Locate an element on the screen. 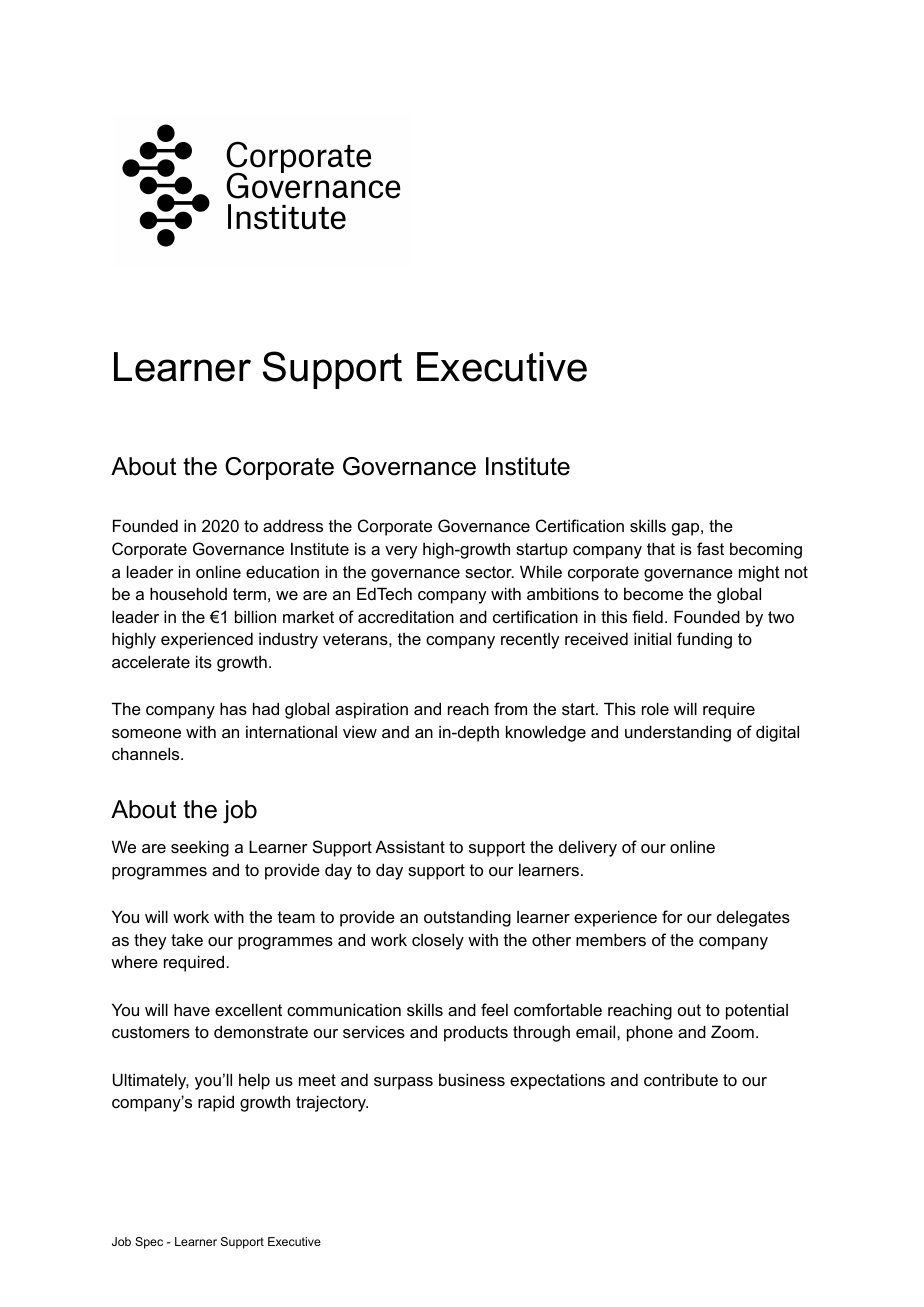 The image size is (924, 1307). products is located at coordinates (476, 1033).
